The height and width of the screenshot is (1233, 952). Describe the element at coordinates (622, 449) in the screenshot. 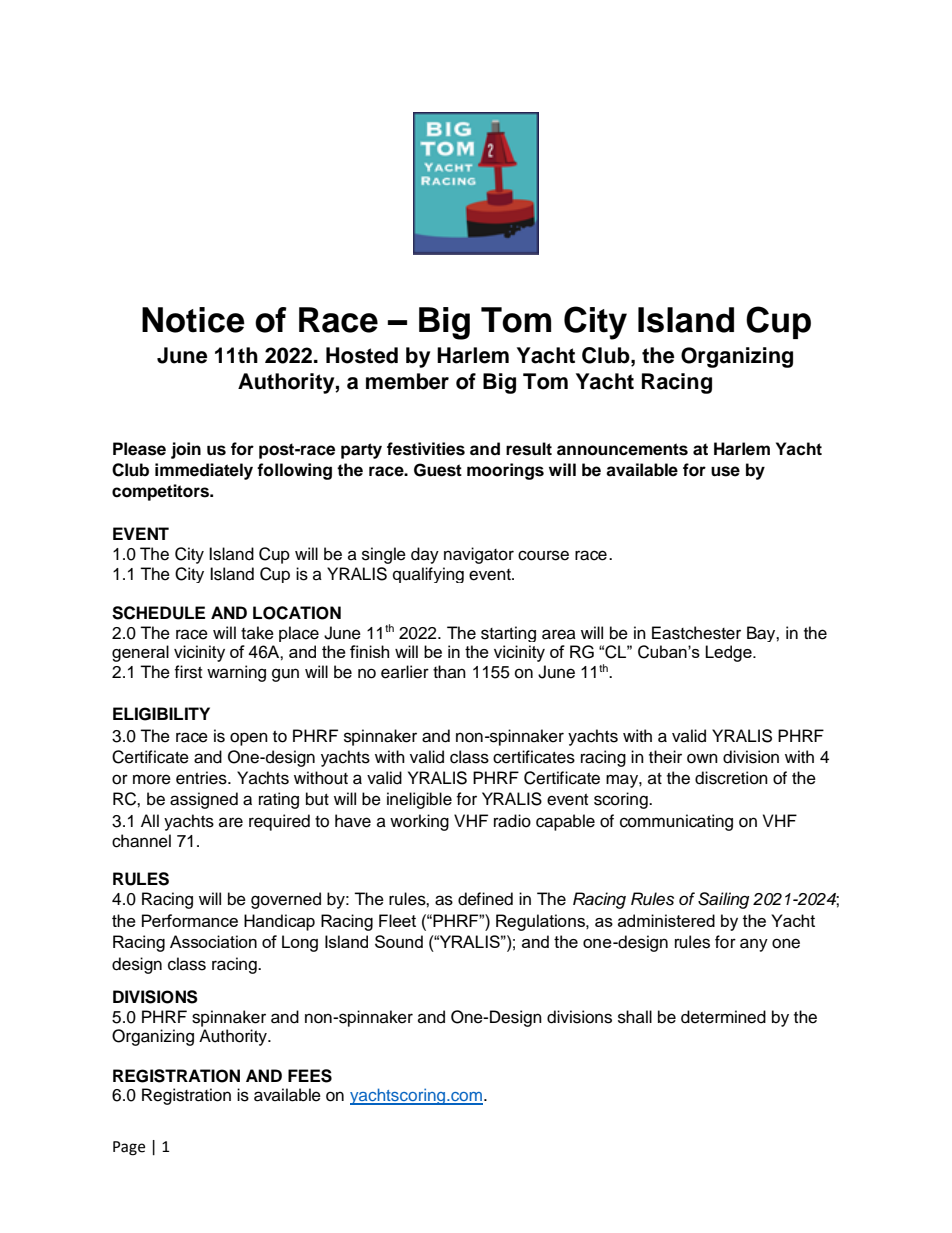

I see `announcements` at that location.
